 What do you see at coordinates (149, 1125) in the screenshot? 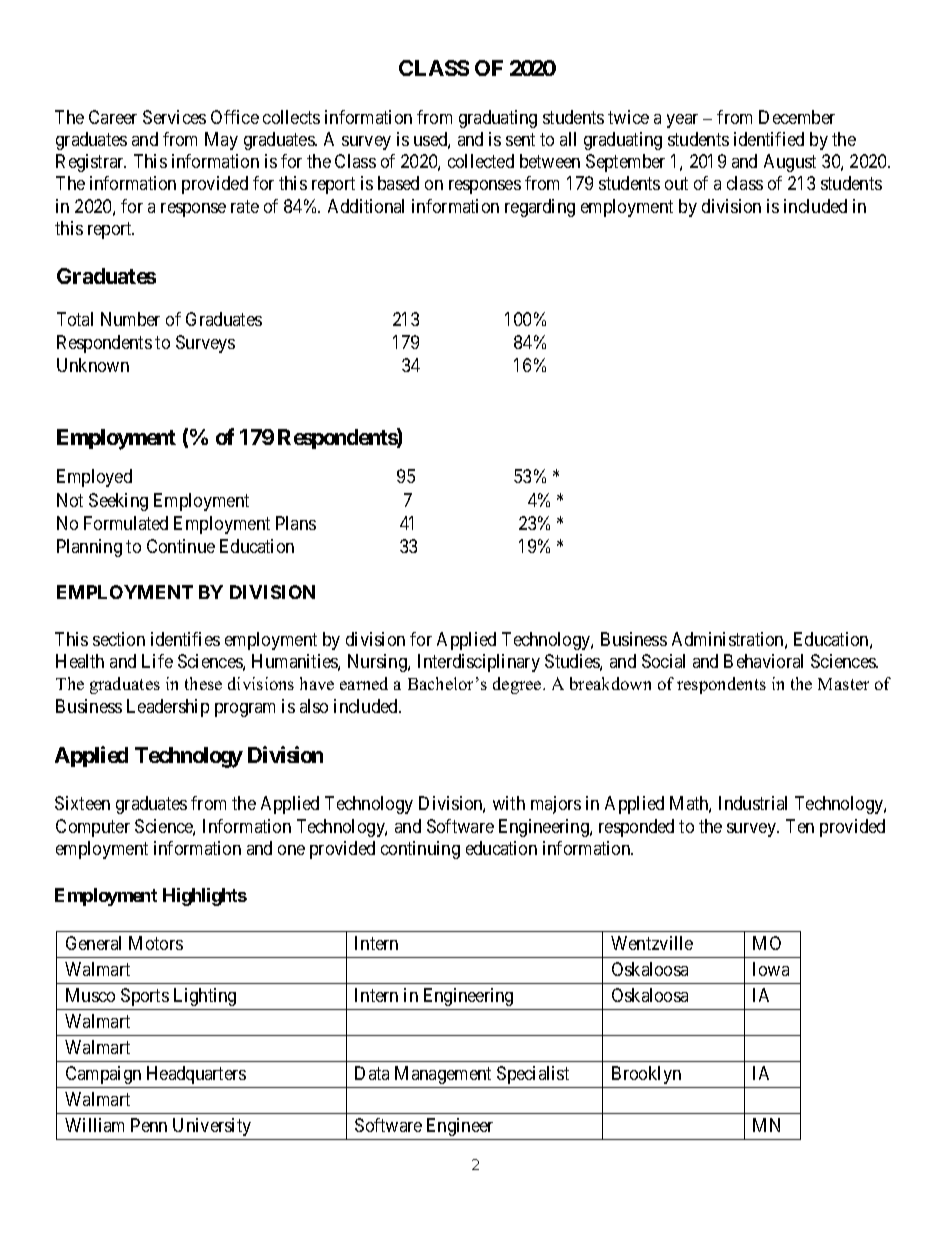
I see `Penn` at bounding box center [149, 1125].
